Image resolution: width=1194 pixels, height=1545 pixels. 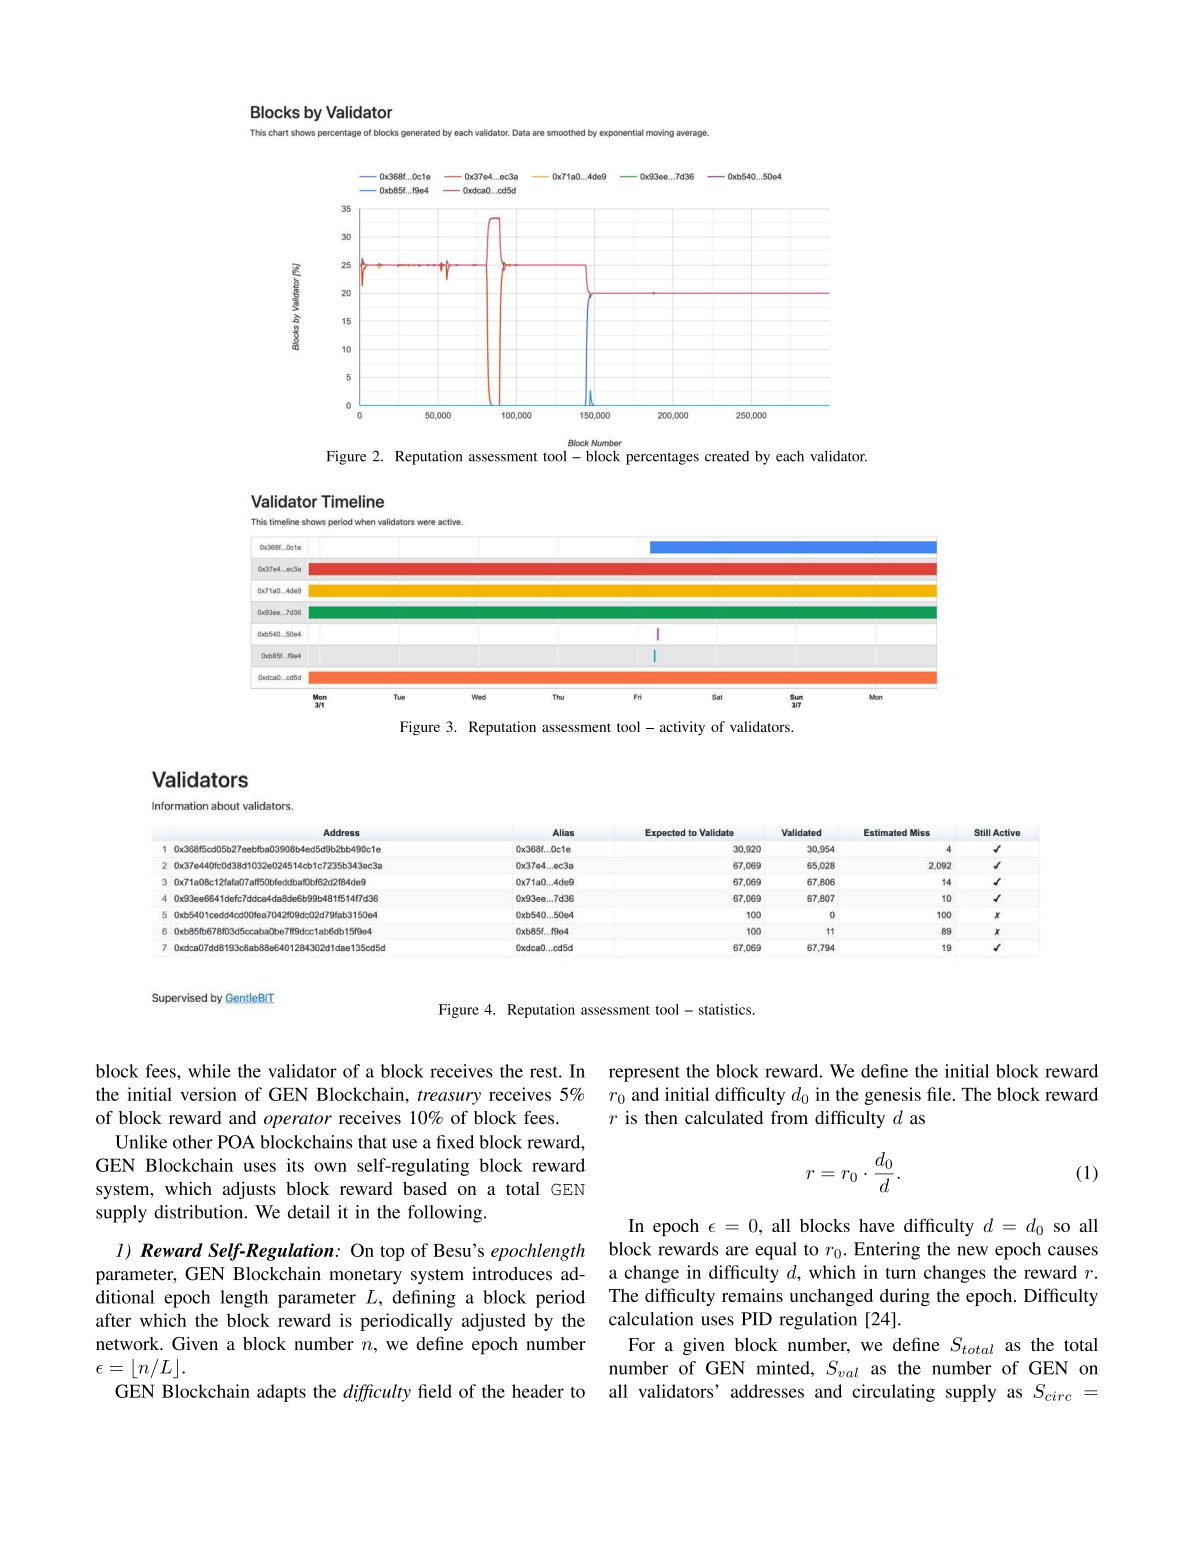 I want to click on created, so click(x=727, y=456).
